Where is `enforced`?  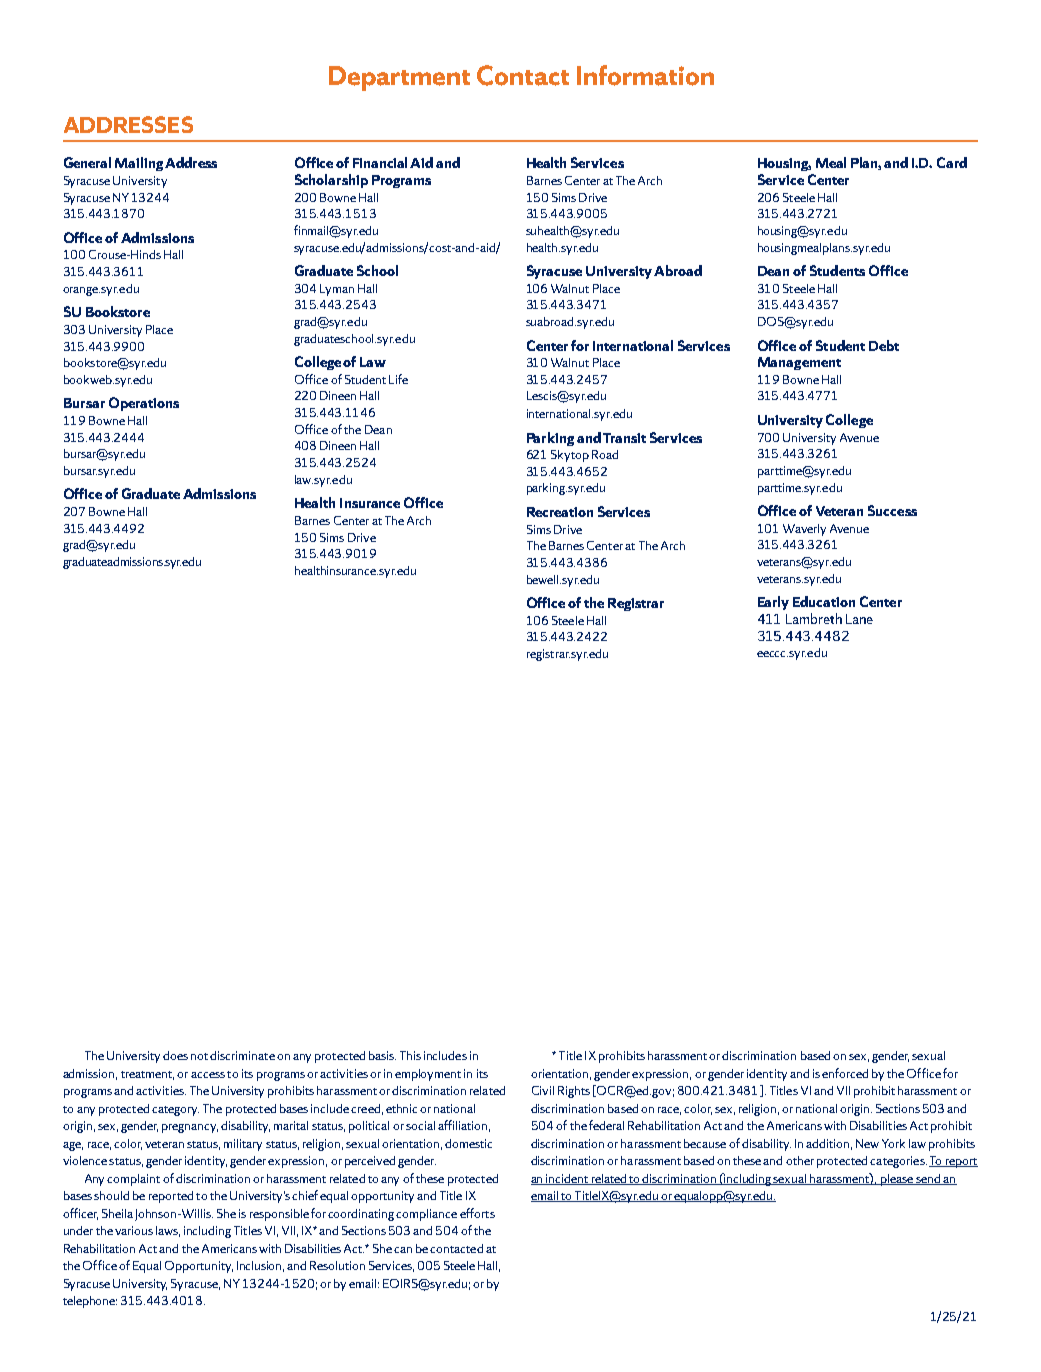 enforced is located at coordinates (845, 1073).
